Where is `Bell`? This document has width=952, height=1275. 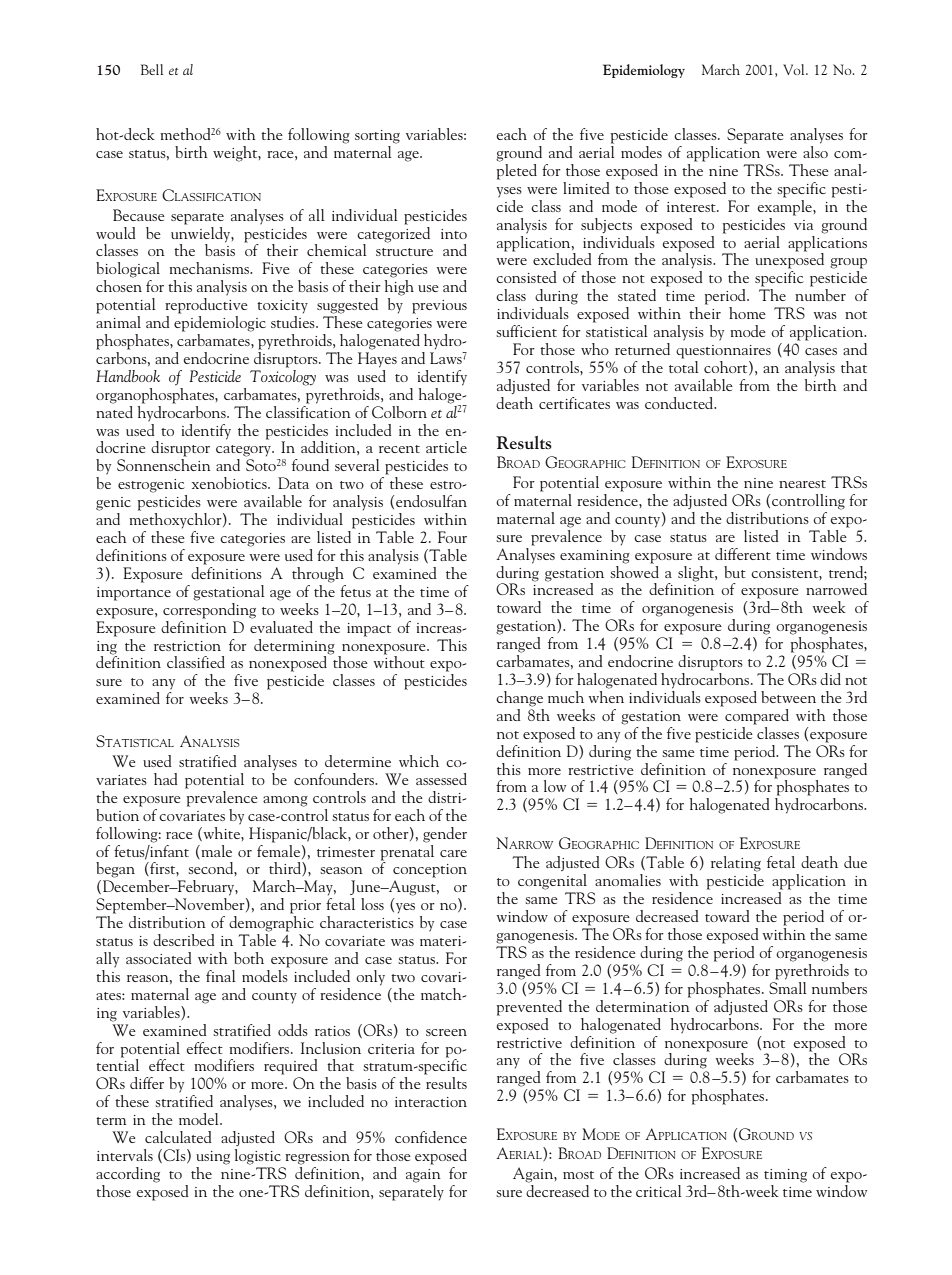 Bell is located at coordinates (152, 69).
